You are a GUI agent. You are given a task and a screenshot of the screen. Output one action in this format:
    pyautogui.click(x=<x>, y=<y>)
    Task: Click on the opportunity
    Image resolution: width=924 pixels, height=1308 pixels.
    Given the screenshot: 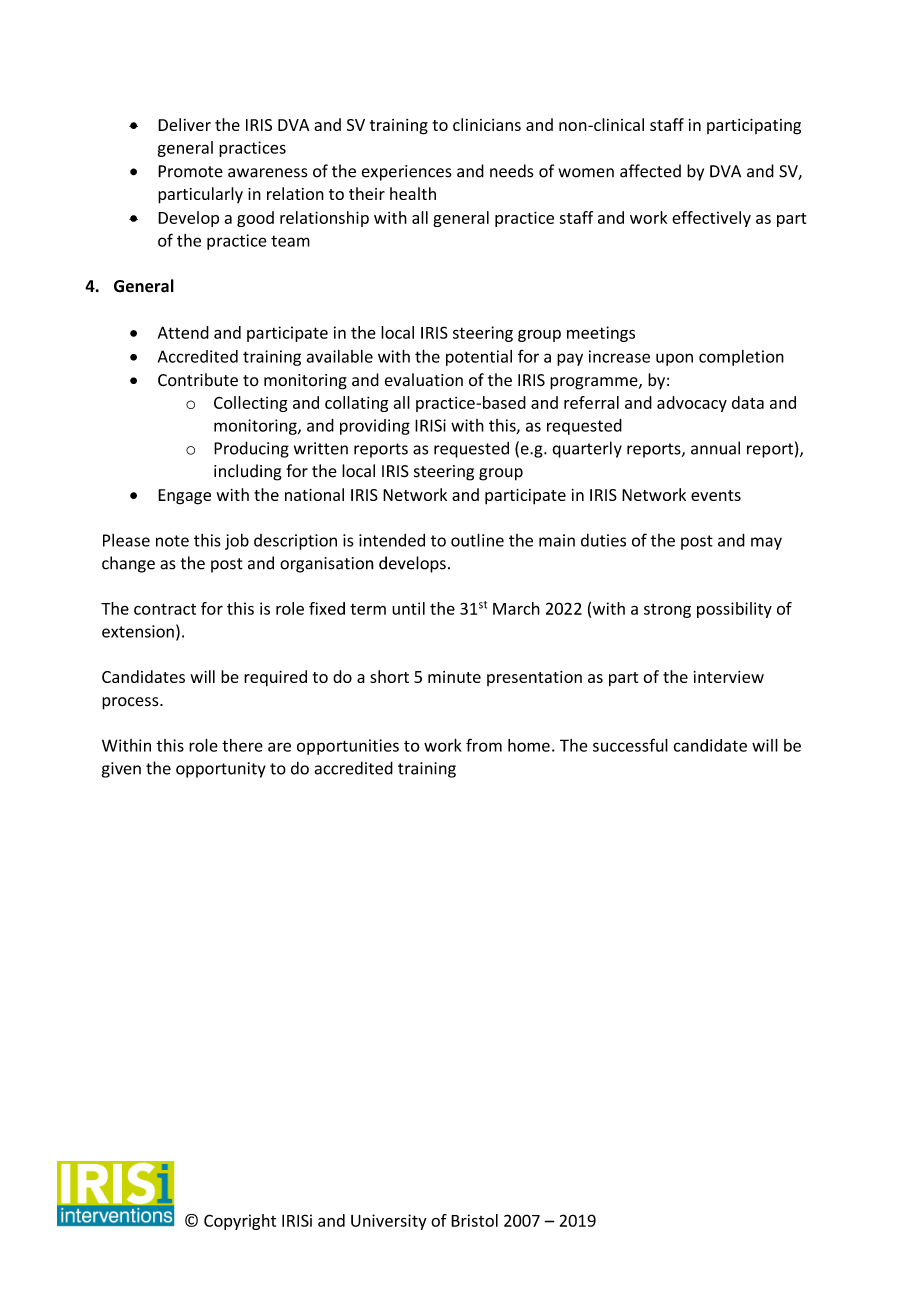 What is the action you would take?
    pyautogui.click(x=221, y=770)
